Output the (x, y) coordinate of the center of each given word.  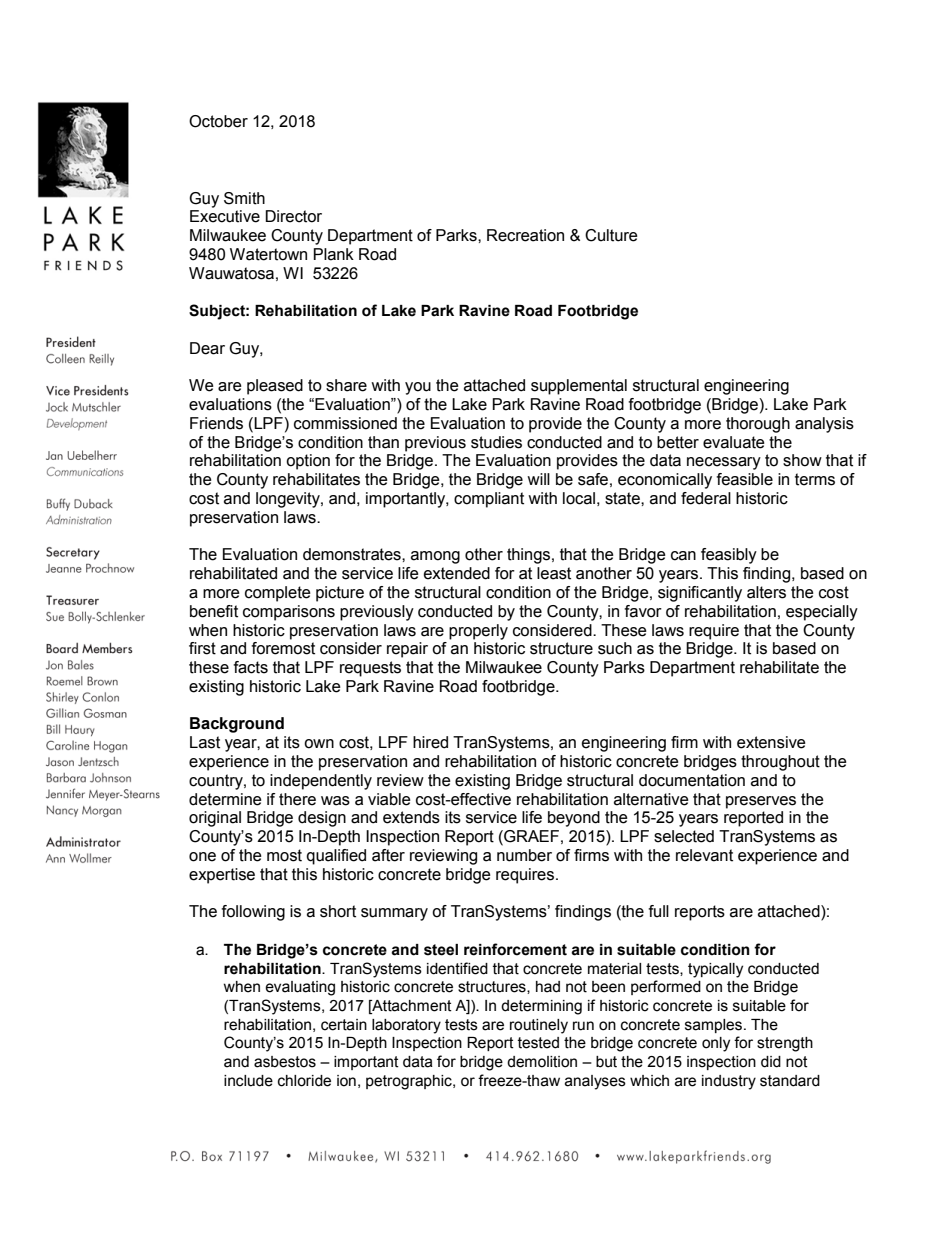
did (771, 1062)
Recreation (525, 235)
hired (430, 742)
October (218, 121)
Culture (611, 235)
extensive (771, 742)
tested (538, 1043)
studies (496, 442)
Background (237, 725)
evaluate (734, 442)
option (308, 462)
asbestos (285, 1062)
